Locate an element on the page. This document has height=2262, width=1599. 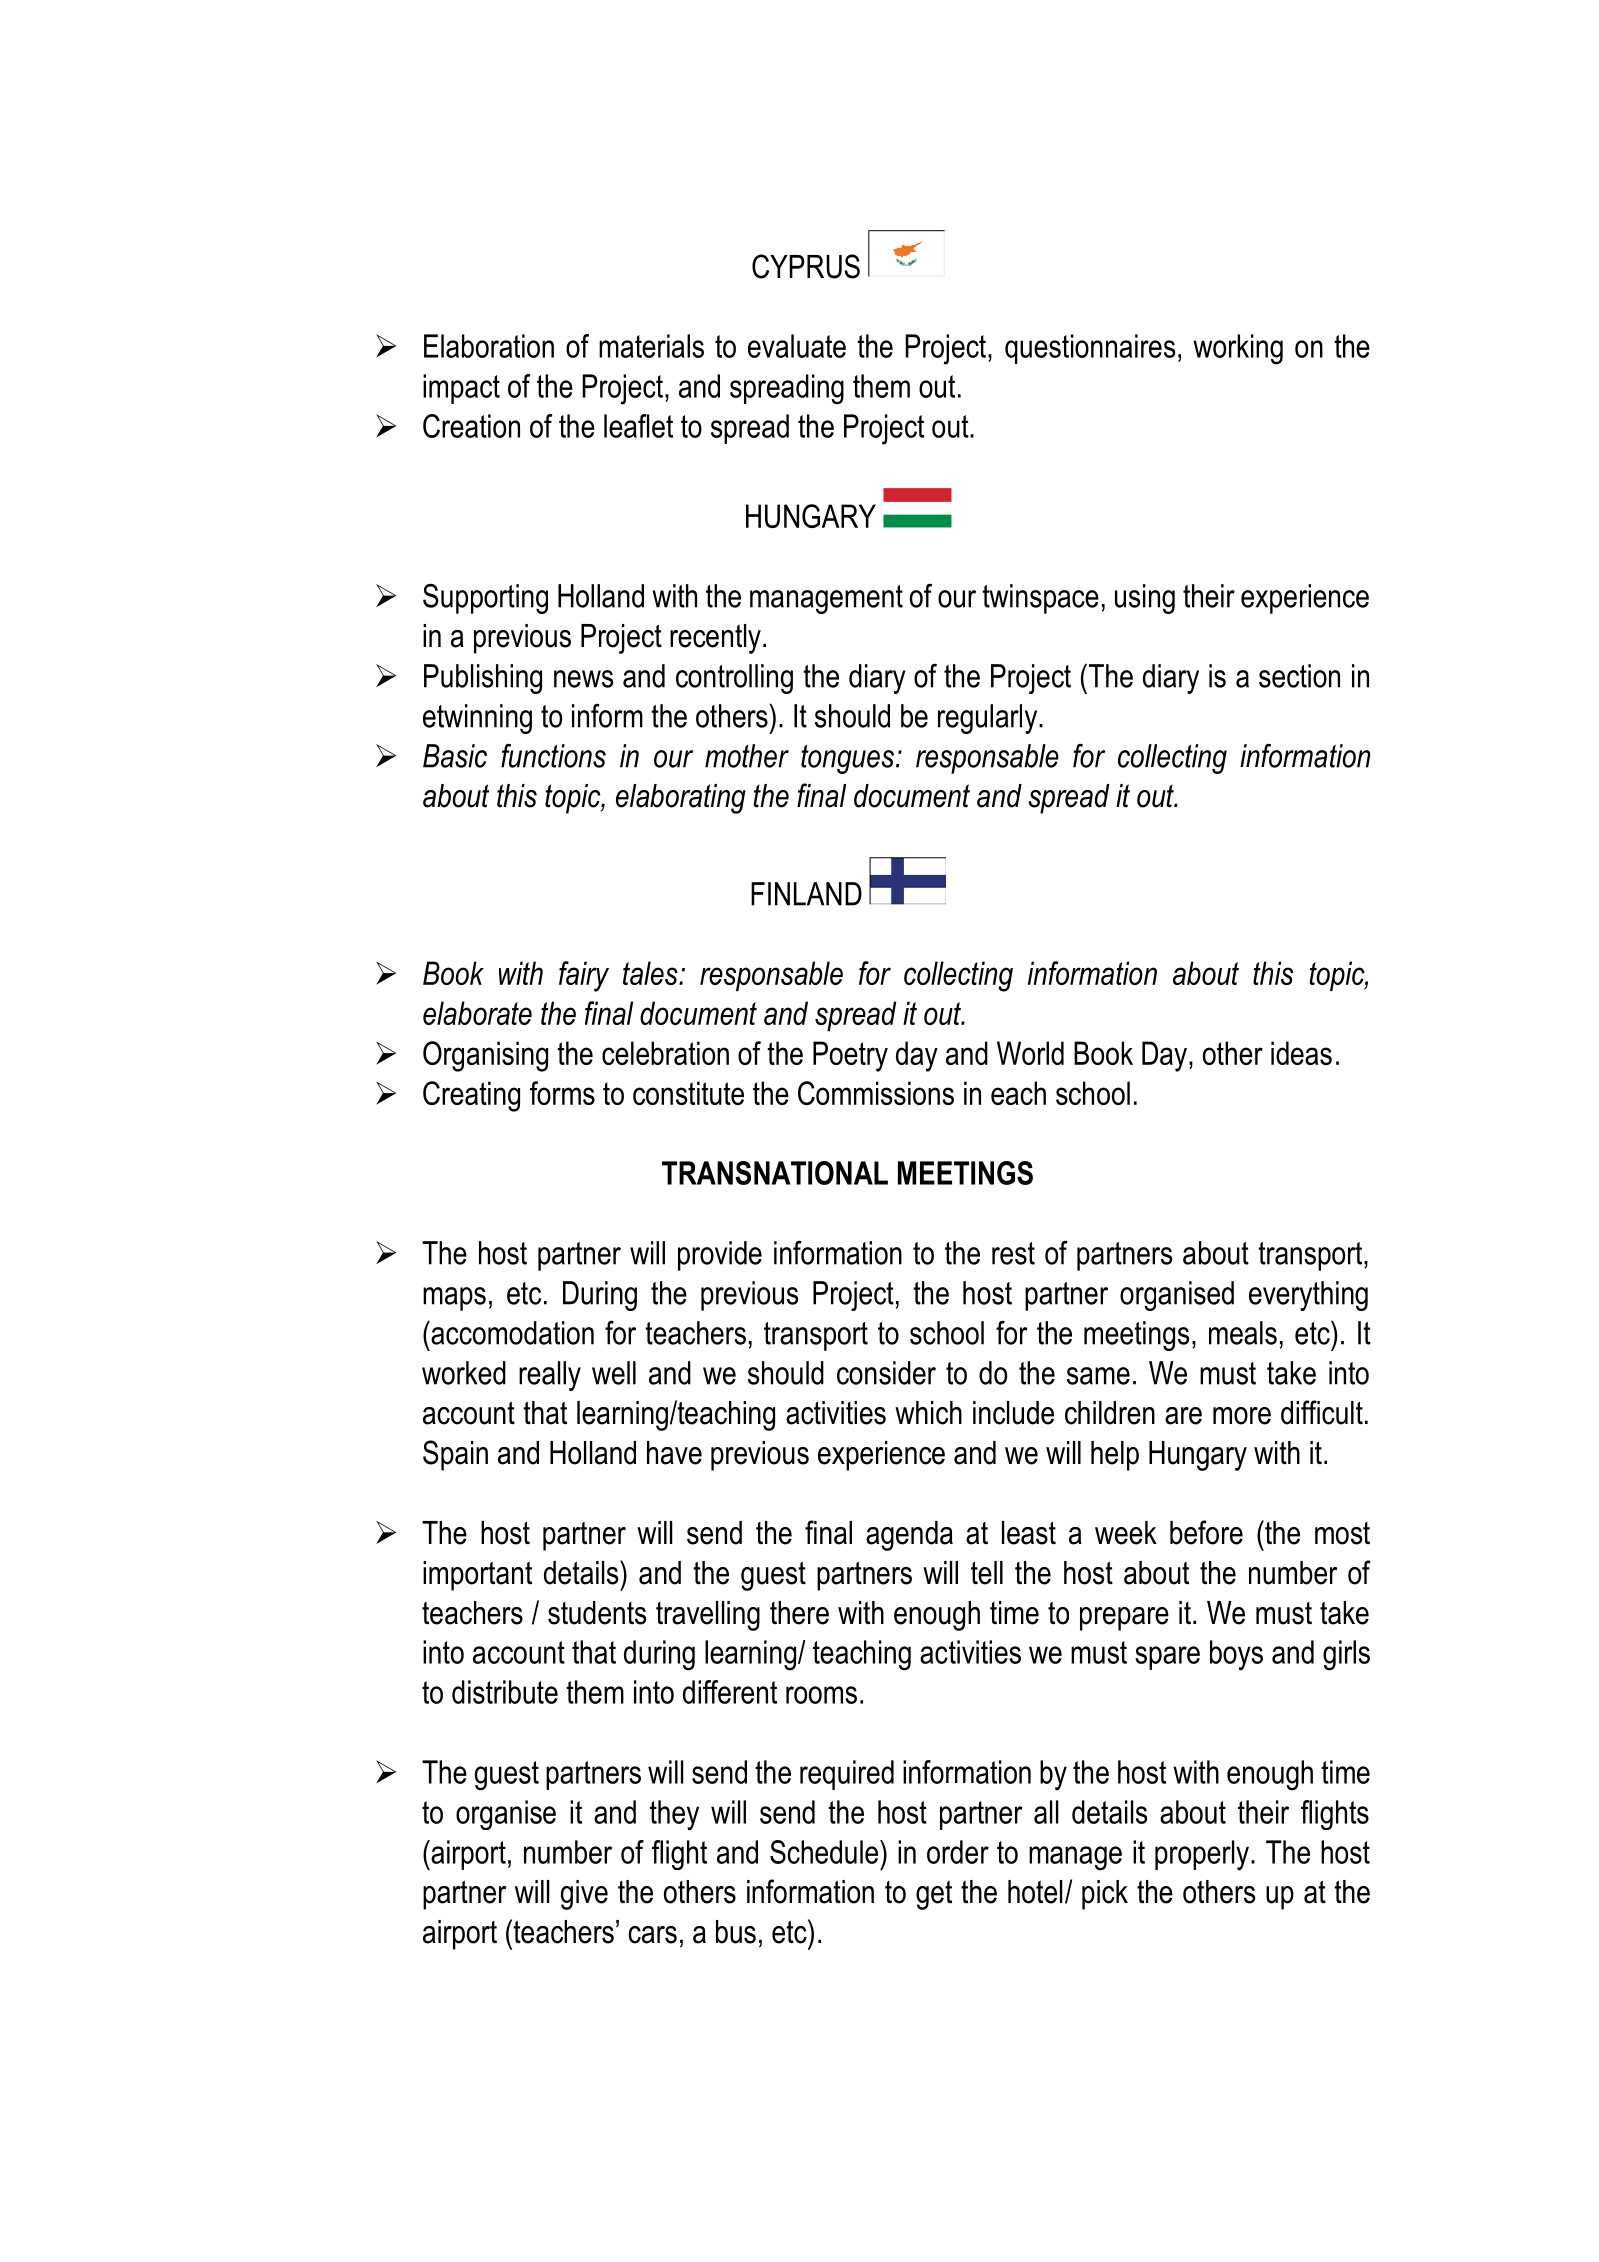
Elaboration is located at coordinates (489, 346).
